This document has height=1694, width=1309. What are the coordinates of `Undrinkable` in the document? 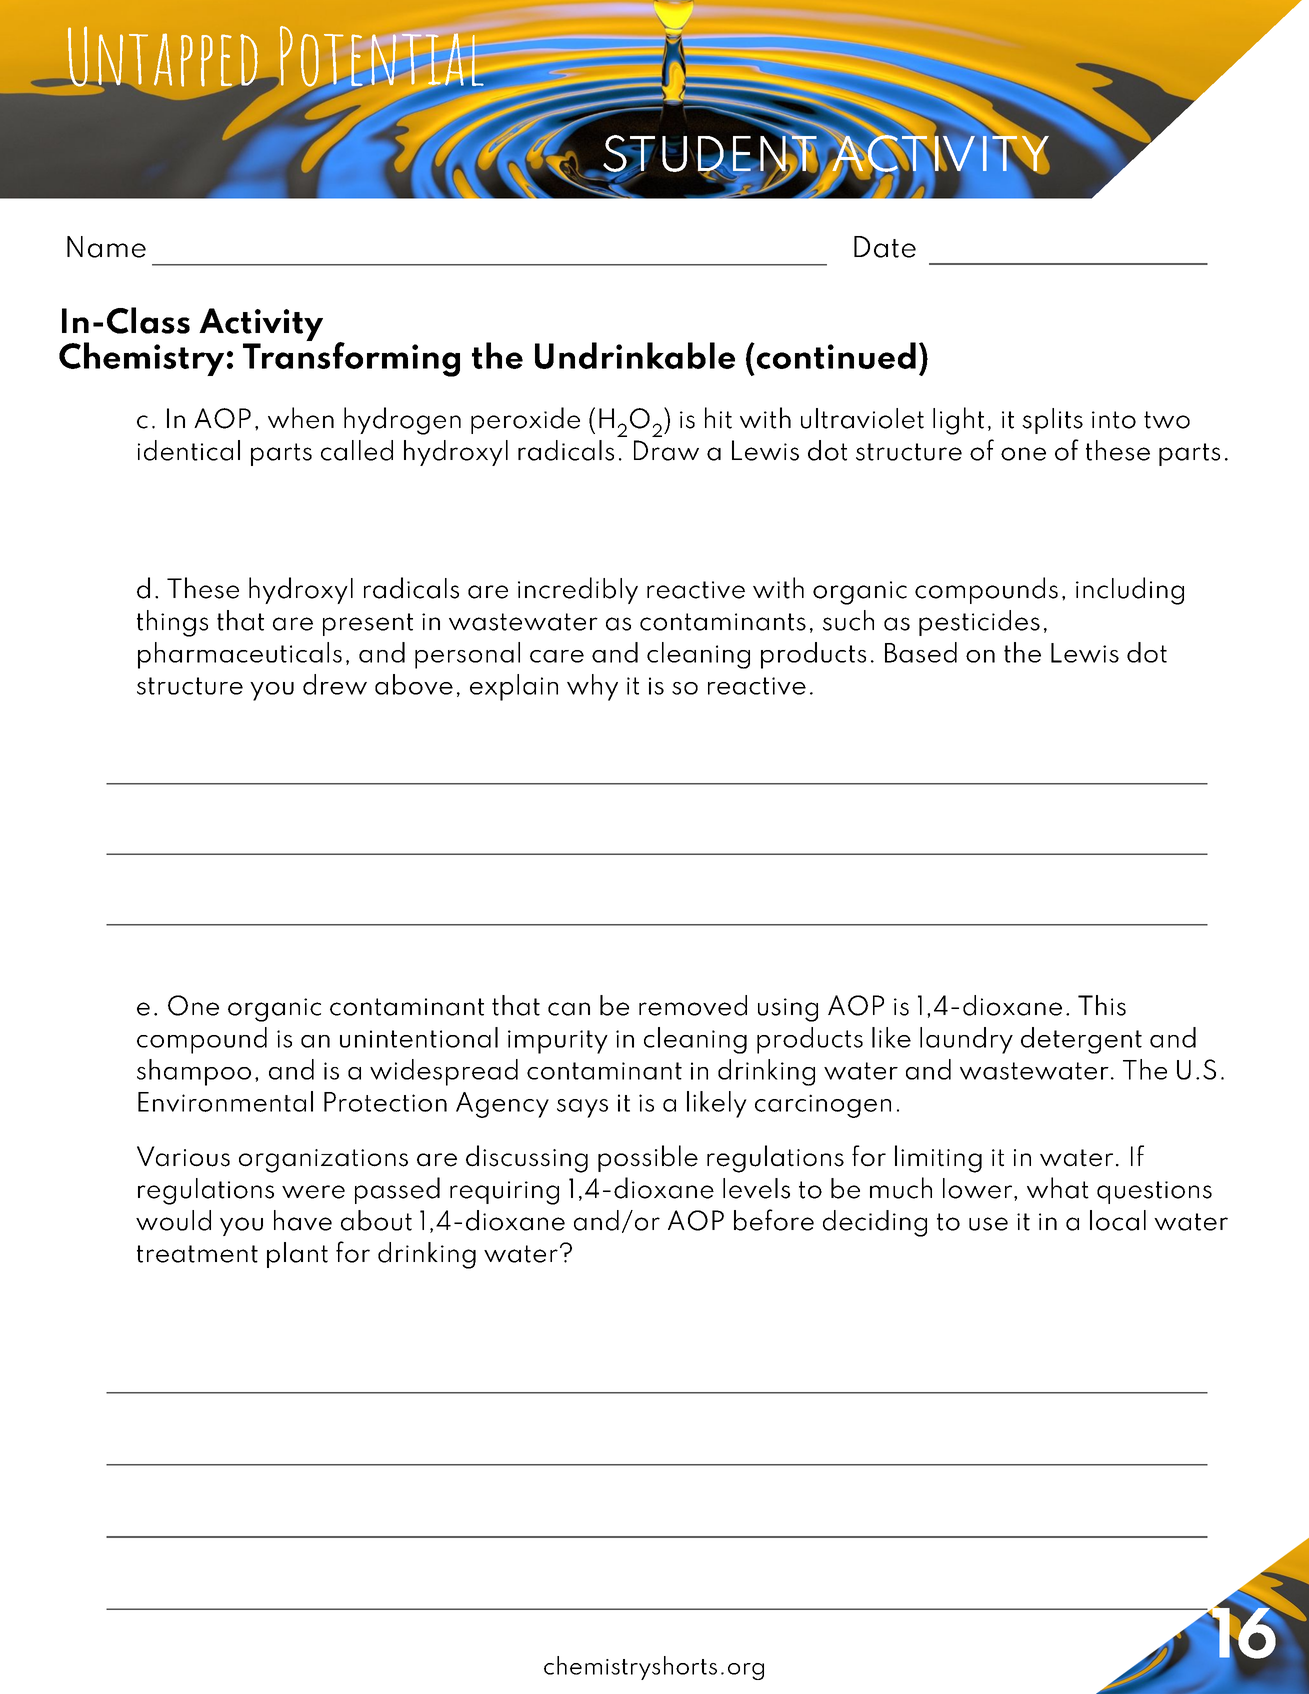 It's located at (635, 355).
